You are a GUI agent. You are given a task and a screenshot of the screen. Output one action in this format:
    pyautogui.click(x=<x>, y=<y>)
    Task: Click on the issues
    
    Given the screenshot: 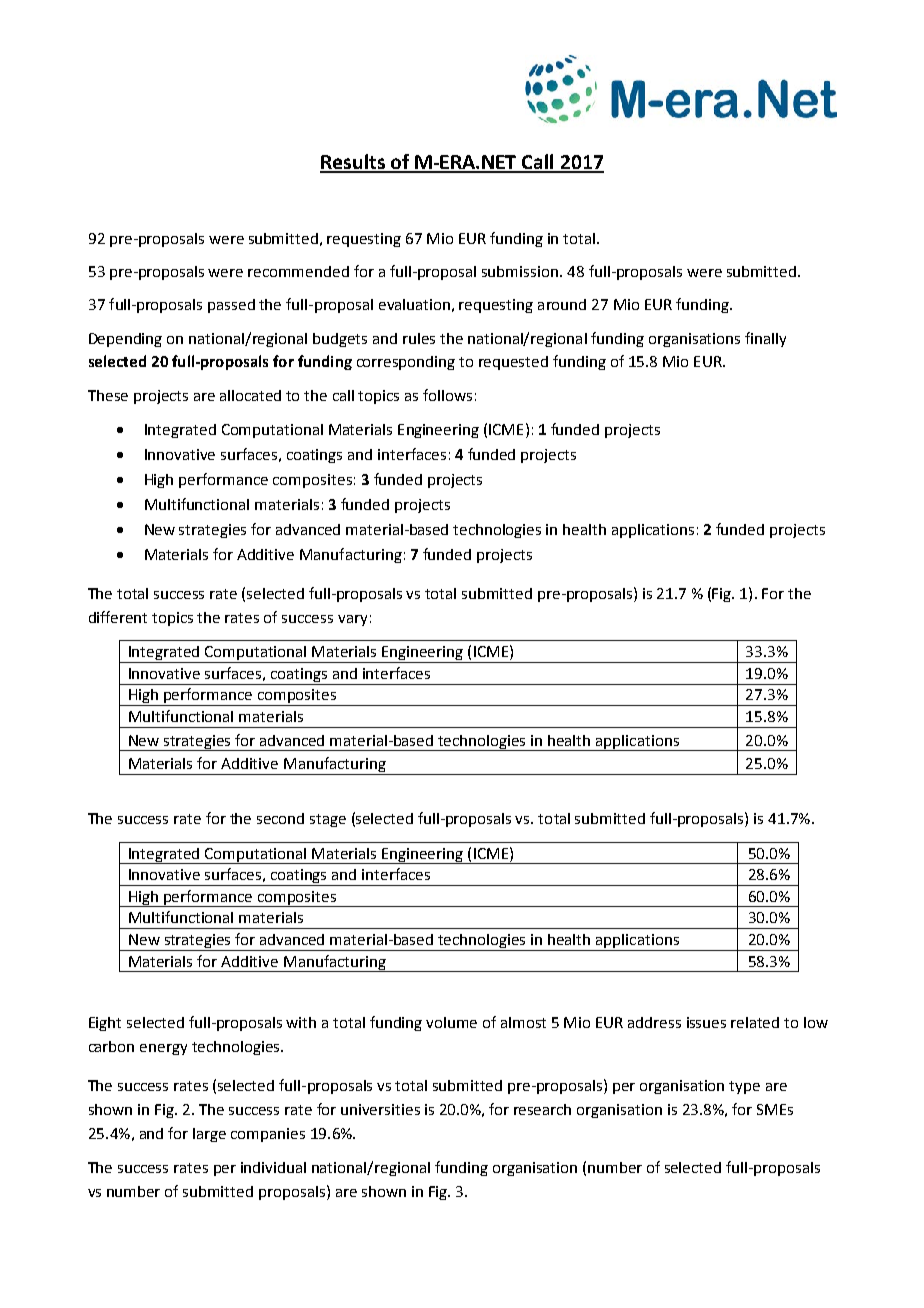 What is the action you would take?
    pyautogui.click(x=706, y=1022)
